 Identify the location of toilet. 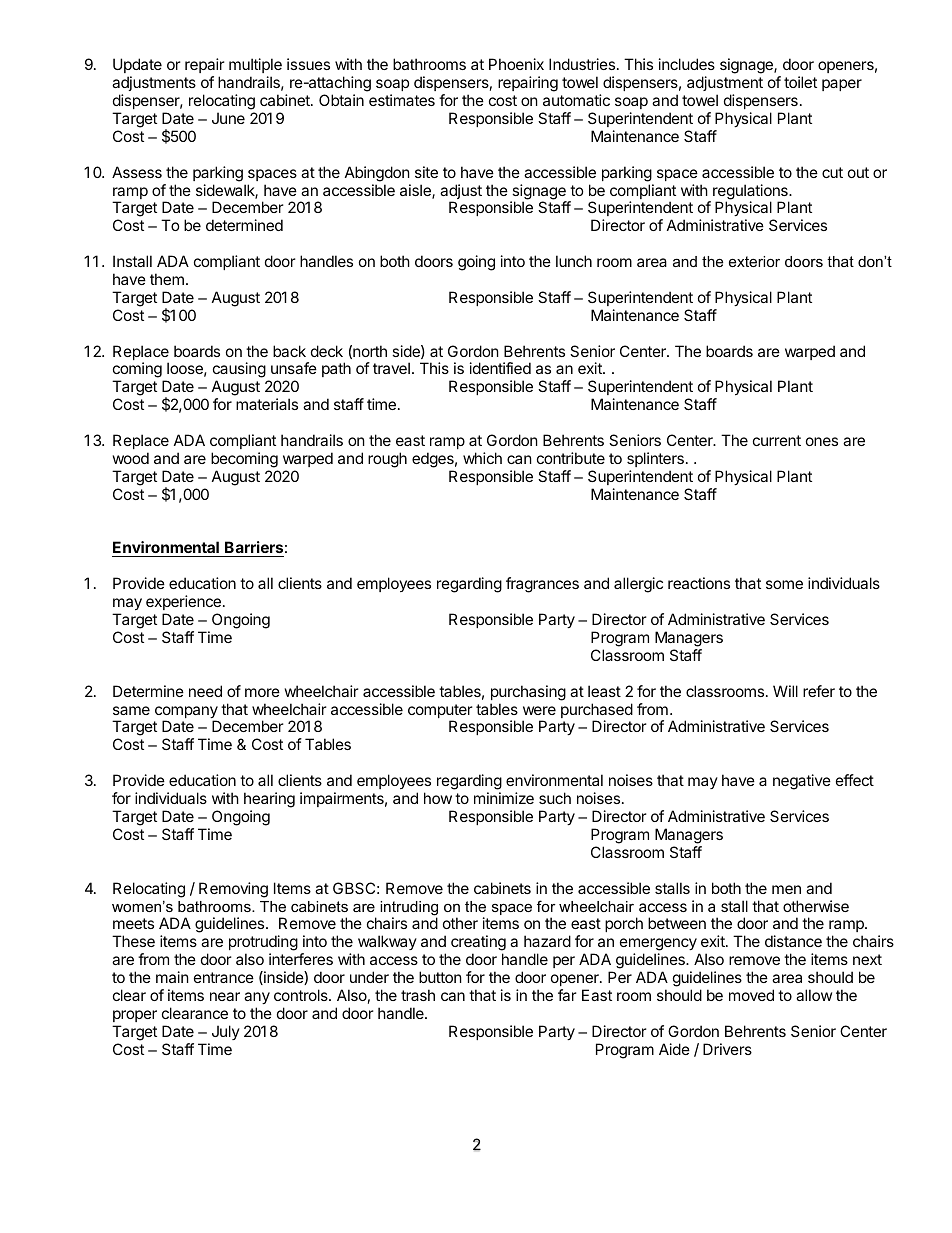
(800, 82).
